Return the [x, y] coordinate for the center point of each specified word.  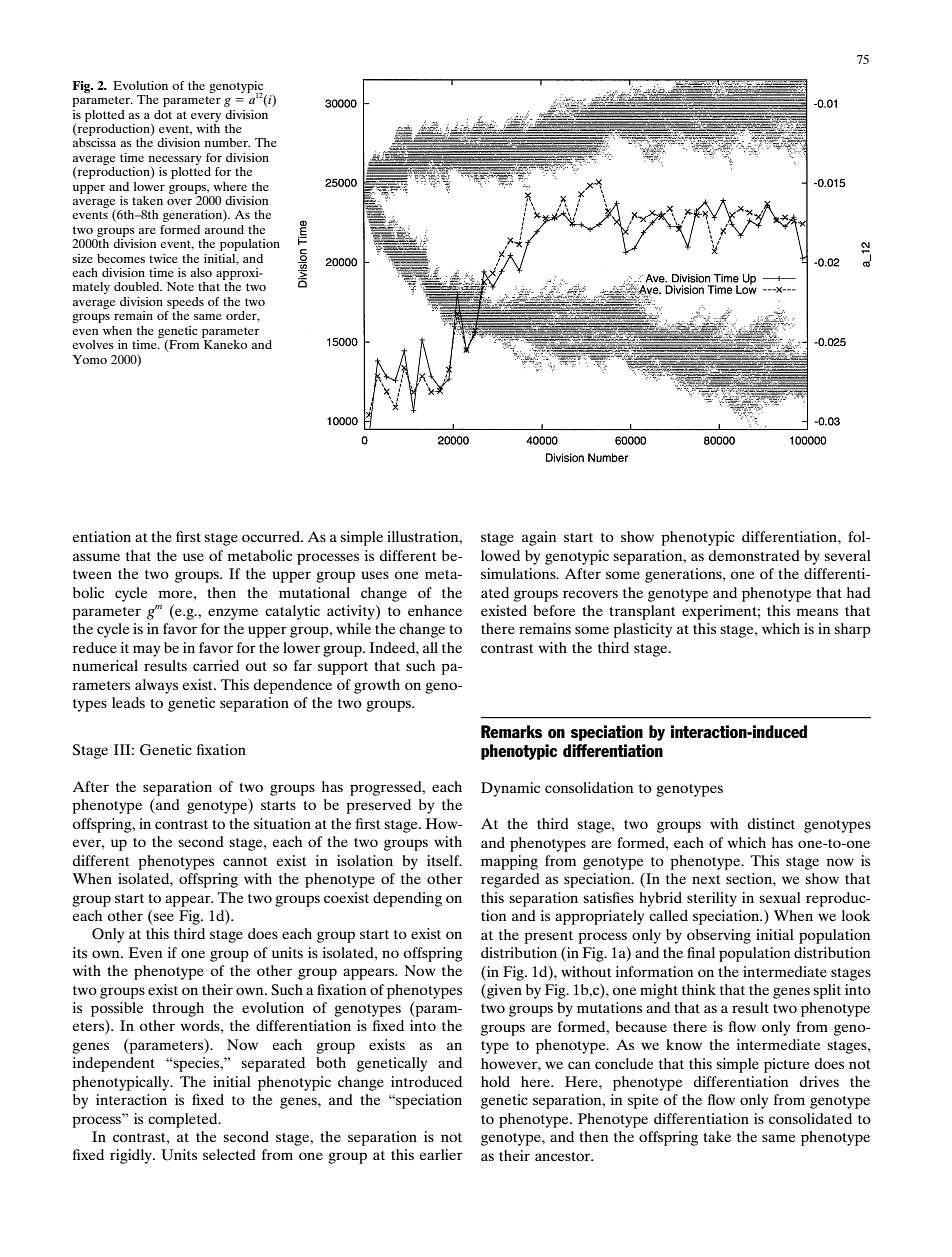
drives [819, 1081]
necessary [175, 160]
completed [184, 1120]
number [227, 142]
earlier [441, 1154]
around [224, 229]
